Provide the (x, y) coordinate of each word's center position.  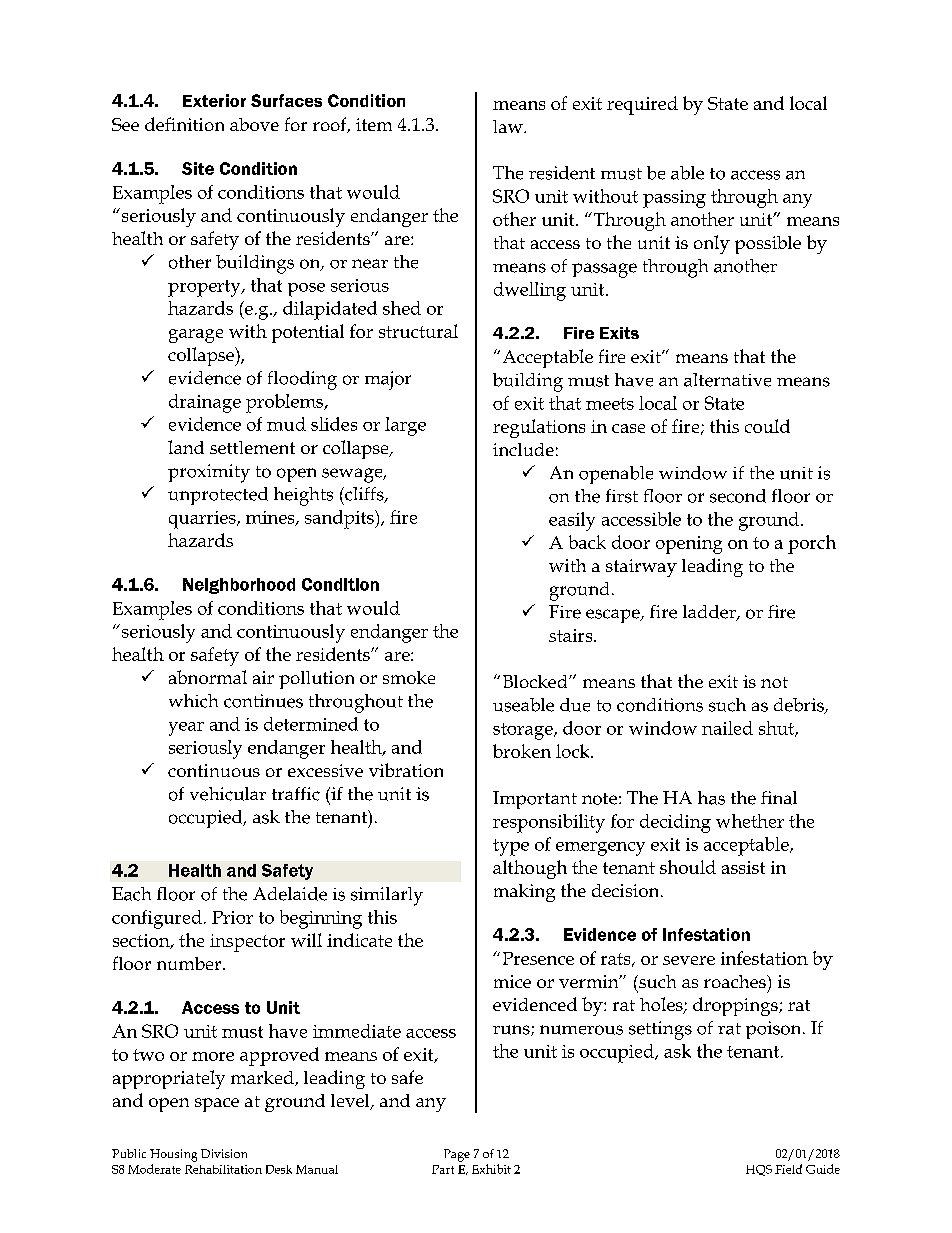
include (523, 449)
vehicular (228, 794)
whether (750, 821)
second (738, 496)
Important (535, 800)
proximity (209, 473)
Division (224, 1153)
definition (184, 124)
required (642, 105)
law (509, 126)
